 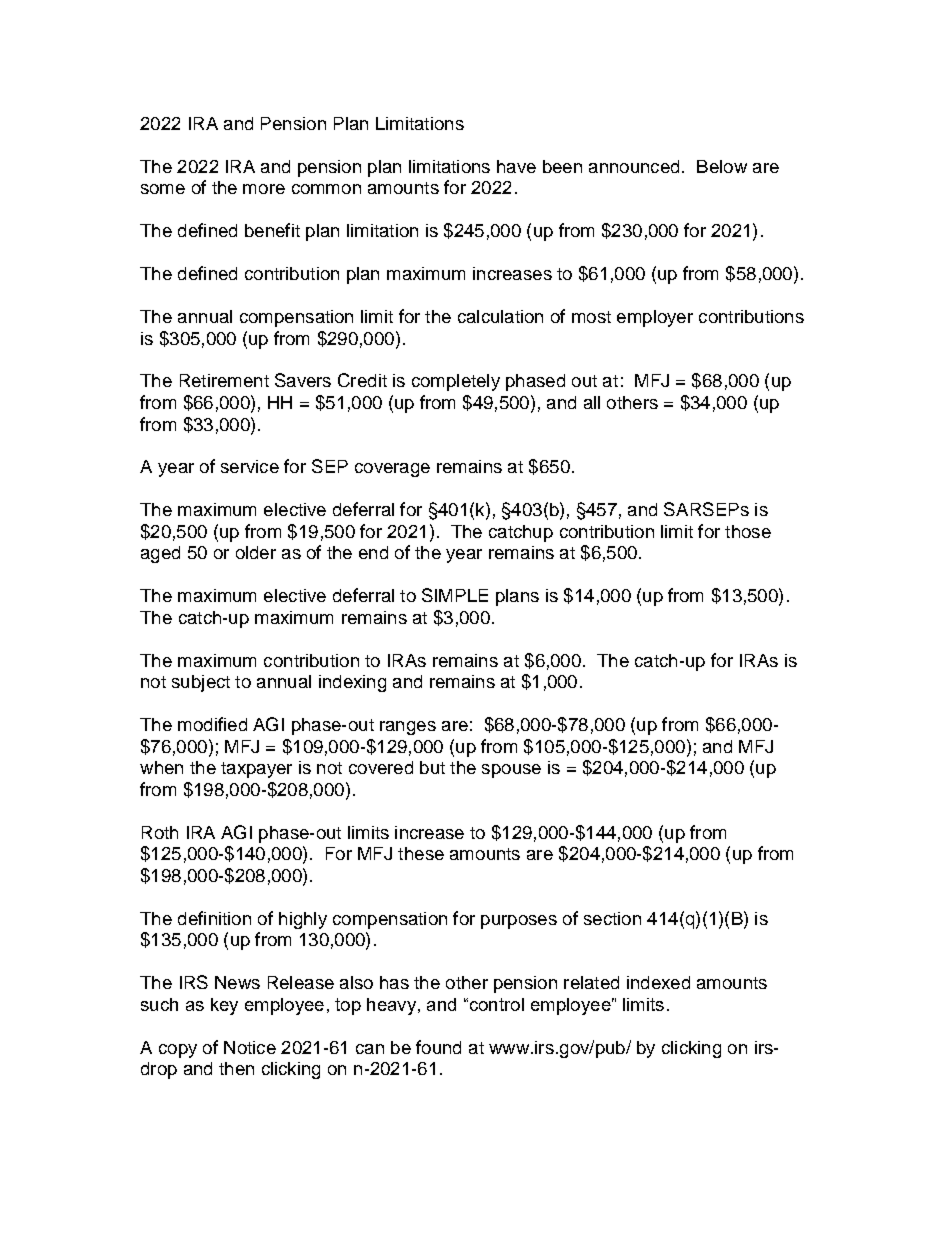 What do you see at coordinates (256, 552) in the screenshot?
I see `older` at bounding box center [256, 552].
